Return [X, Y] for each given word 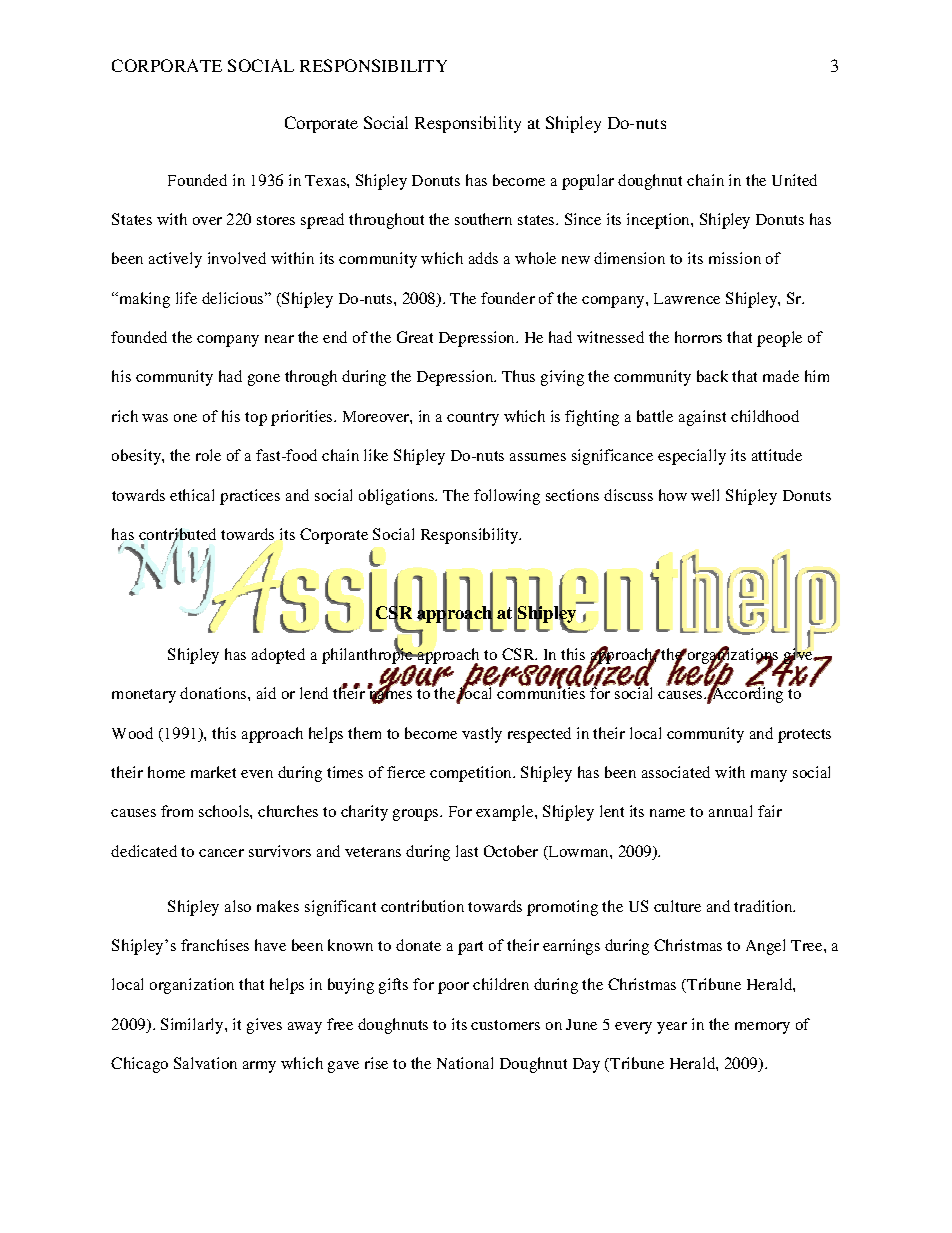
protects [804, 736]
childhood [765, 416]
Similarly [193, 1026]
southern [483, 219]
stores [276, 220]
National [465, 1063]
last [467, 851]
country [473, 419]
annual [730, 811]
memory [762, 1028]
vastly [482, 735]
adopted [278, 656]
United [794, 180]
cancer [221, 853]
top [256, 419]
